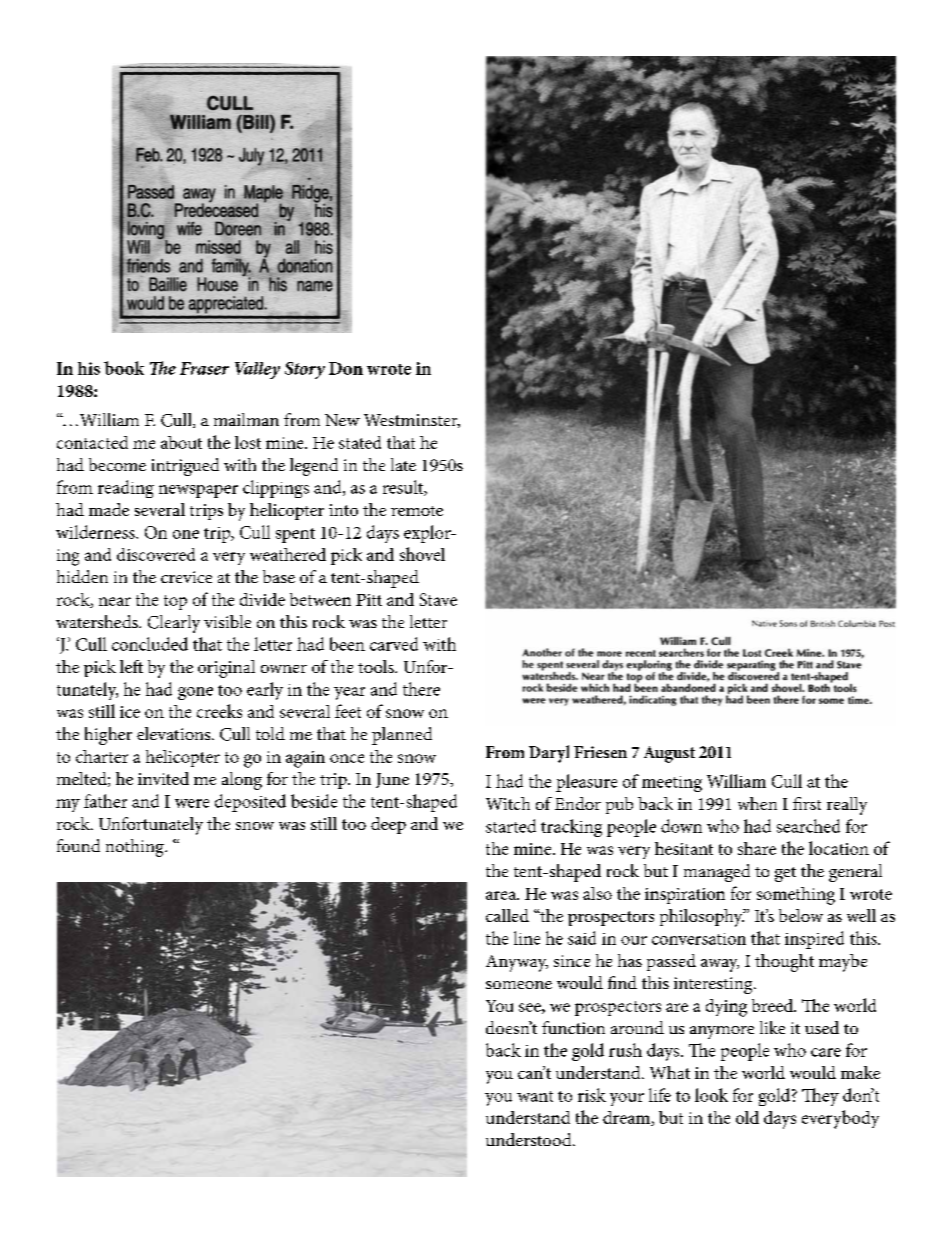 Image resolution: width=952 pixels, height=1233 pixels. Describe the element at coordinates (669, 754) in the page. I see `August` at that location.
